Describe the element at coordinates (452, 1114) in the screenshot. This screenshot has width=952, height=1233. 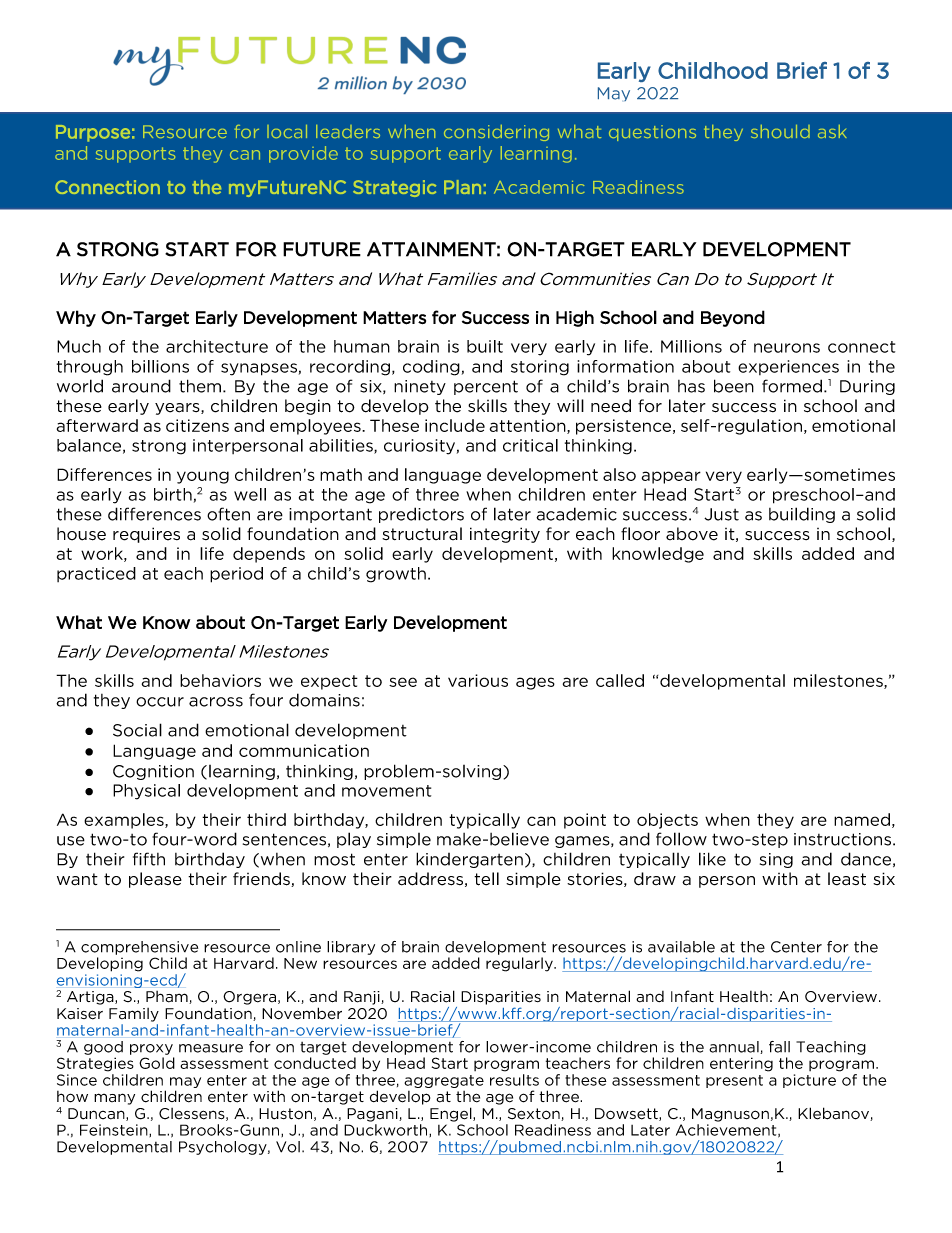
I see `Engel` at that location.
